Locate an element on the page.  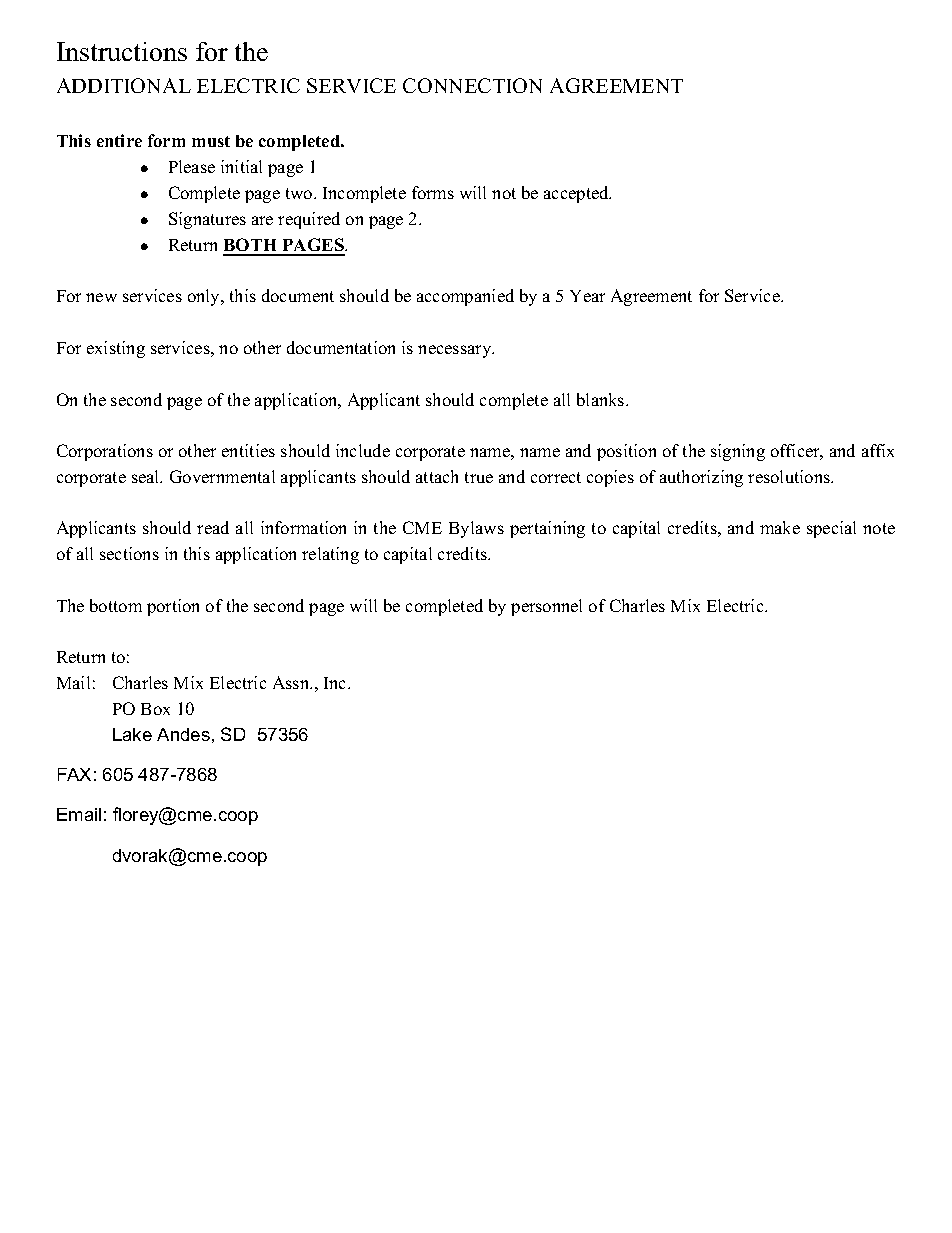
necessary is located at coordinates (456, 351).
